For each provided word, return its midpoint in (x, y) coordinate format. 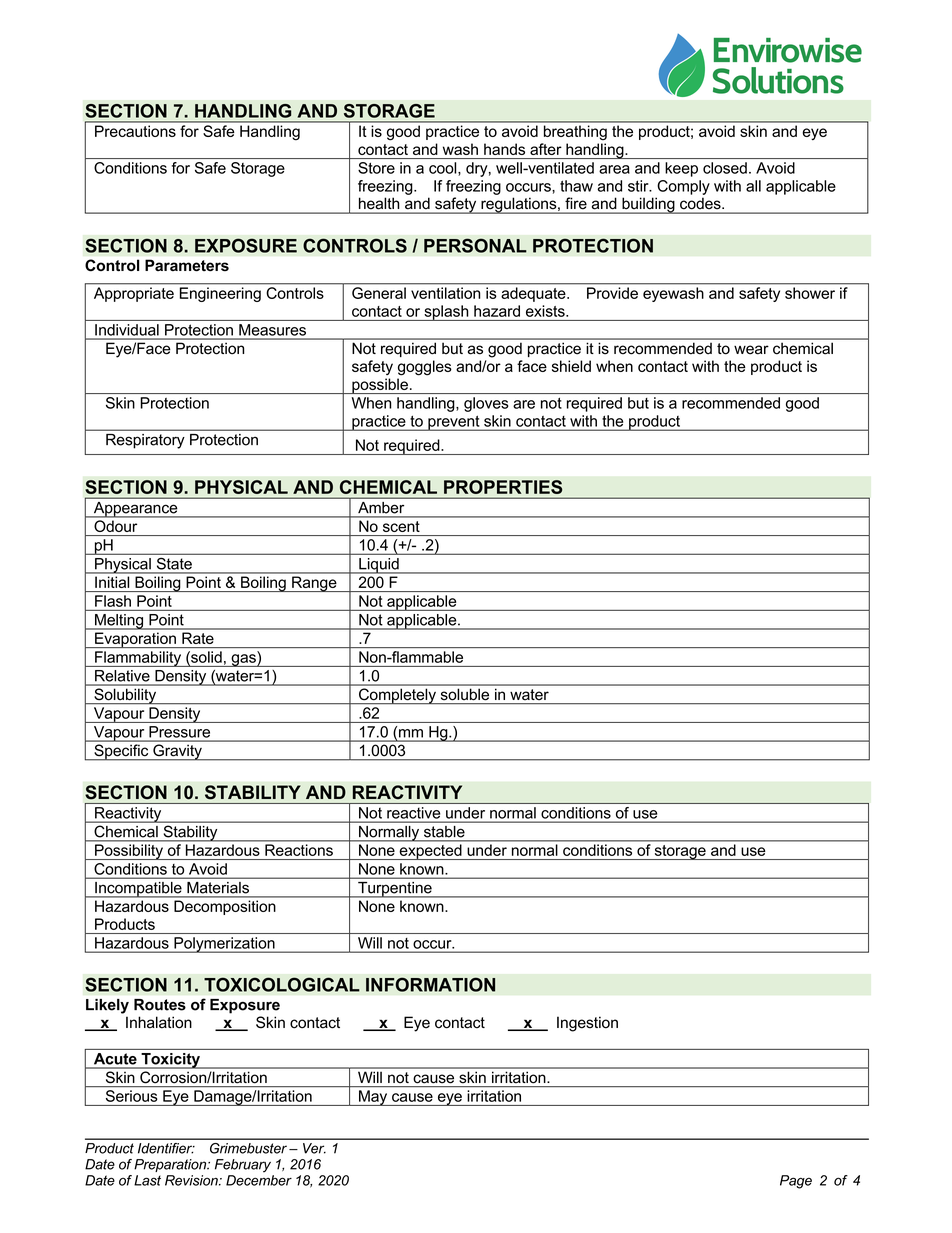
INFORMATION (430, 984)
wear (751, 350)
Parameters (187, 265)
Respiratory (145, 441)
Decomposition (224, 907)
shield (571, 366)
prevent (454, 423)
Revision (192, 1180)
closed (725, 168)
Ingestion (587, 1024)
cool (444, 168)
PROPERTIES (503, 487)
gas (243, 660)
